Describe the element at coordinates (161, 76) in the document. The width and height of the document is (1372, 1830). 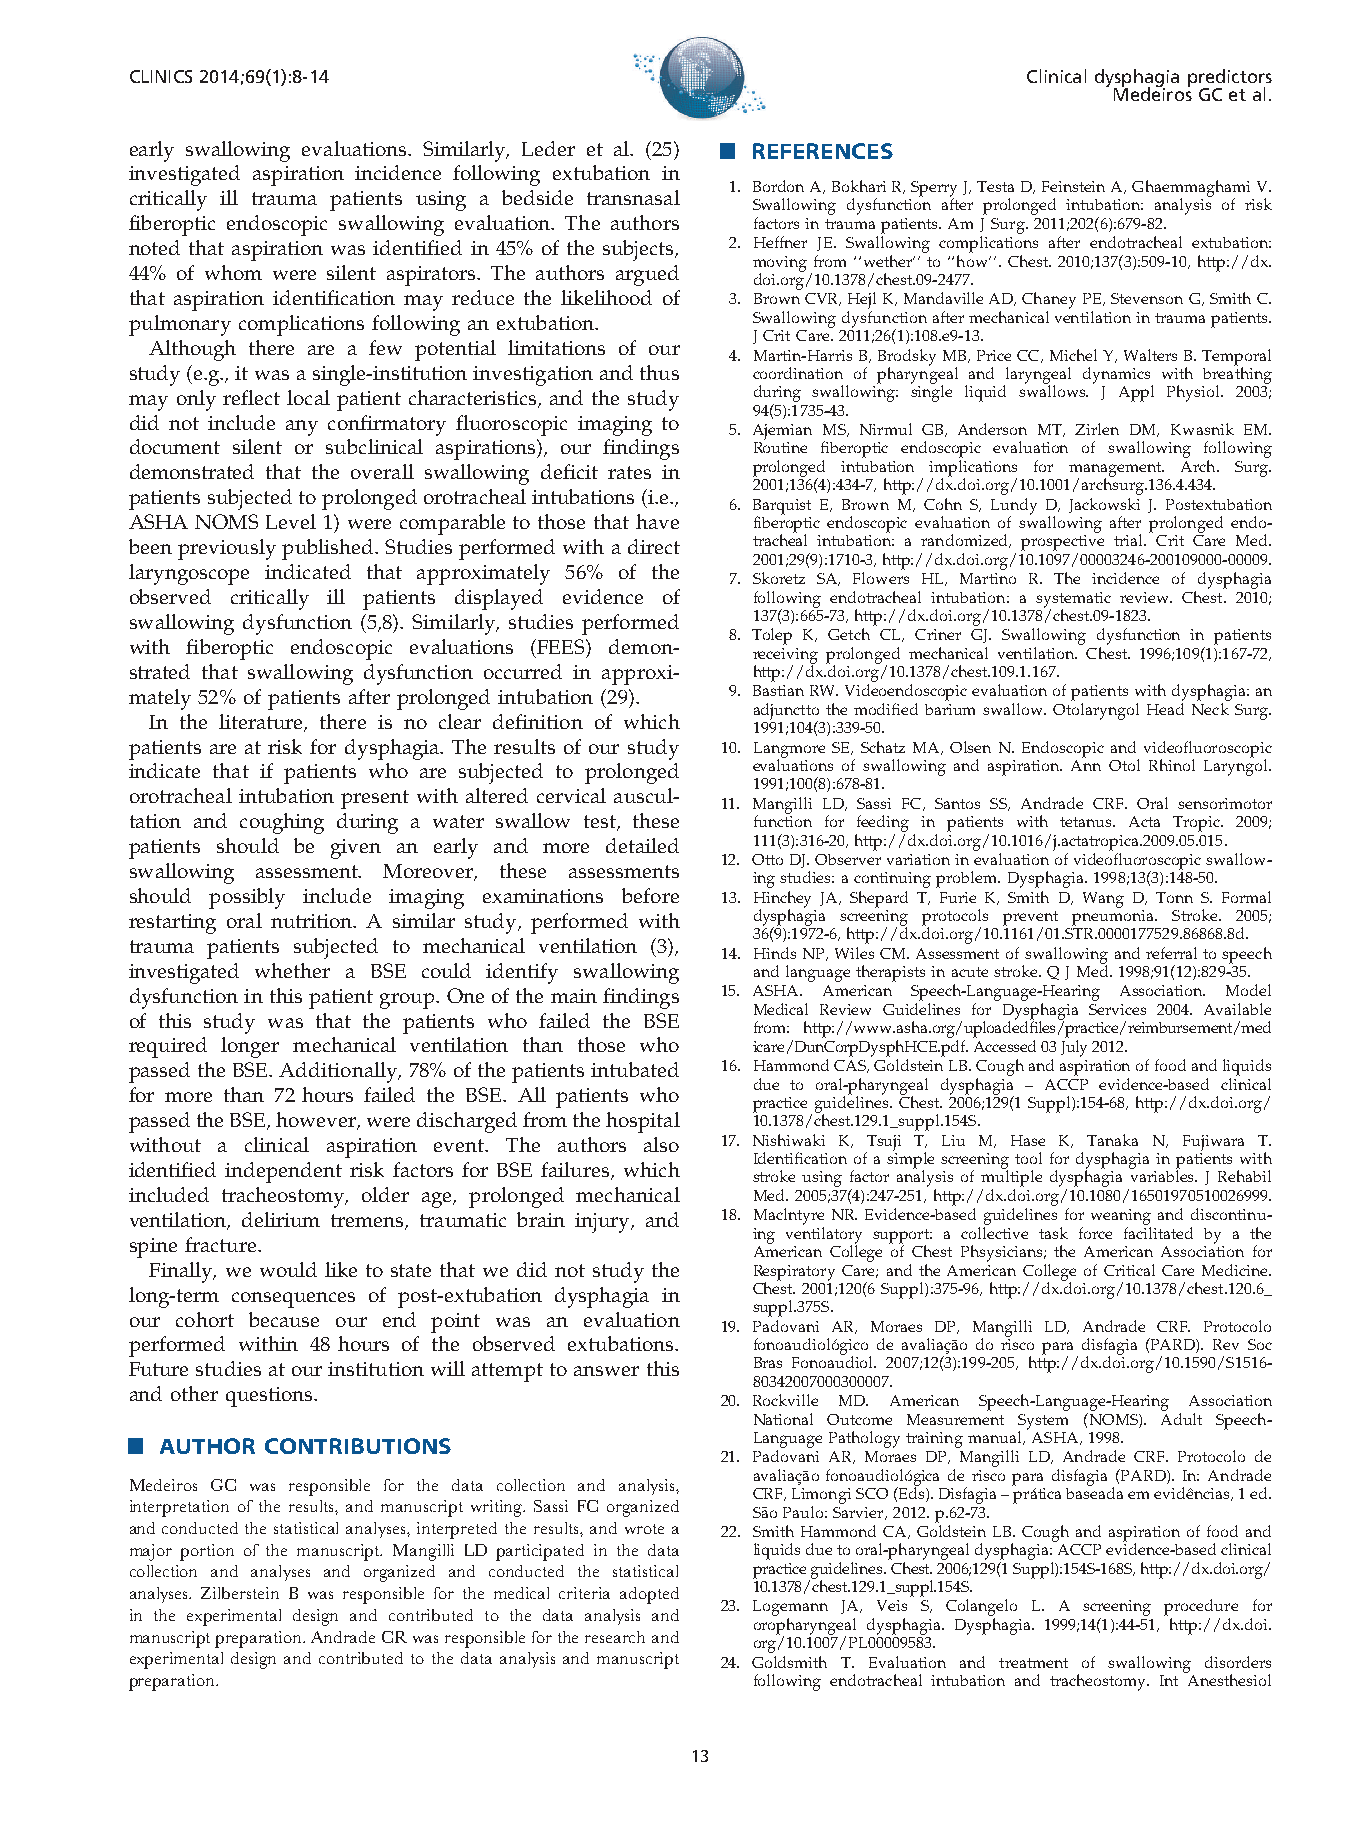
I see `CLINICS` at that location.
